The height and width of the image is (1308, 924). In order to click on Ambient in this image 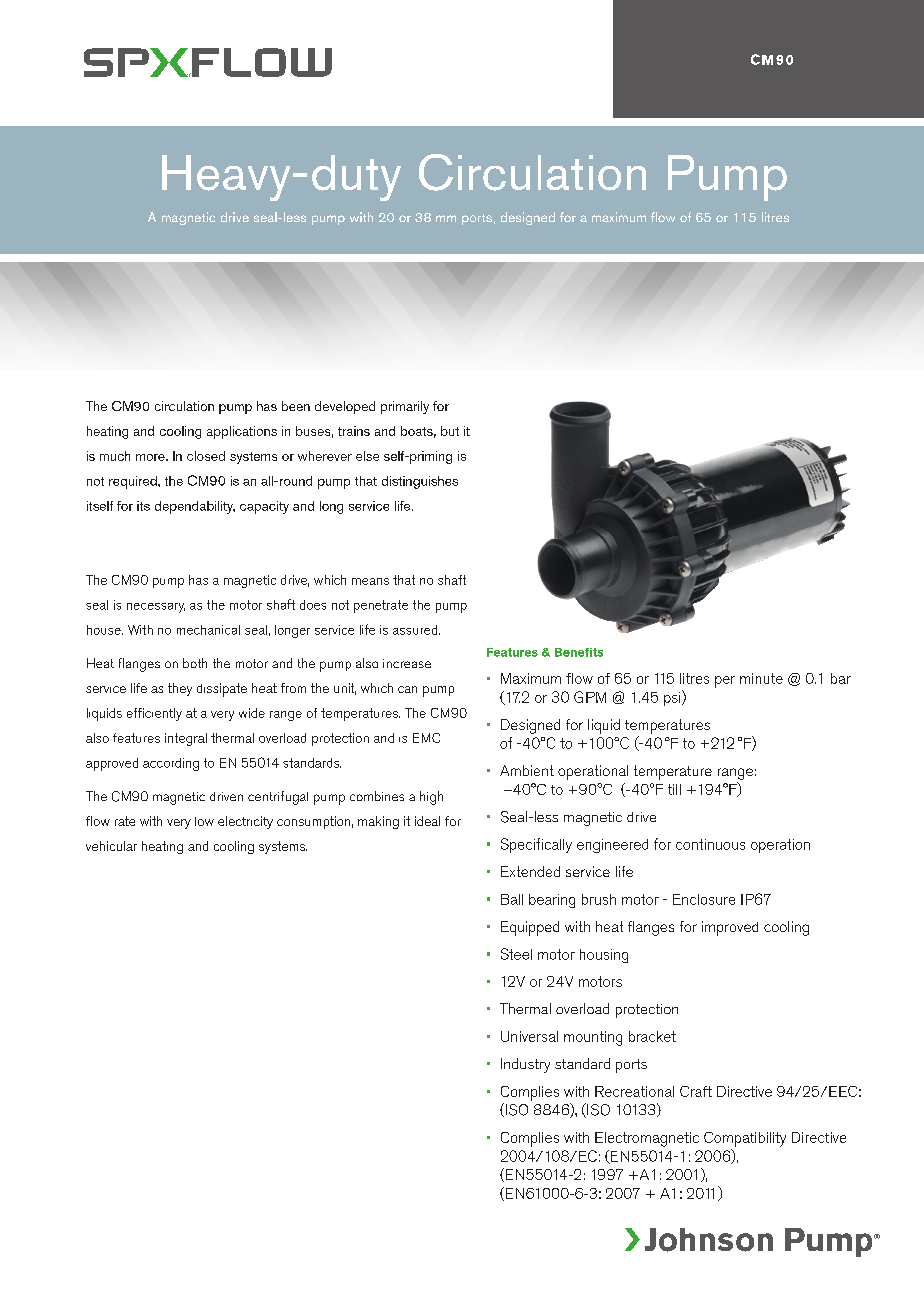, I will do `click(527, 770)`.
